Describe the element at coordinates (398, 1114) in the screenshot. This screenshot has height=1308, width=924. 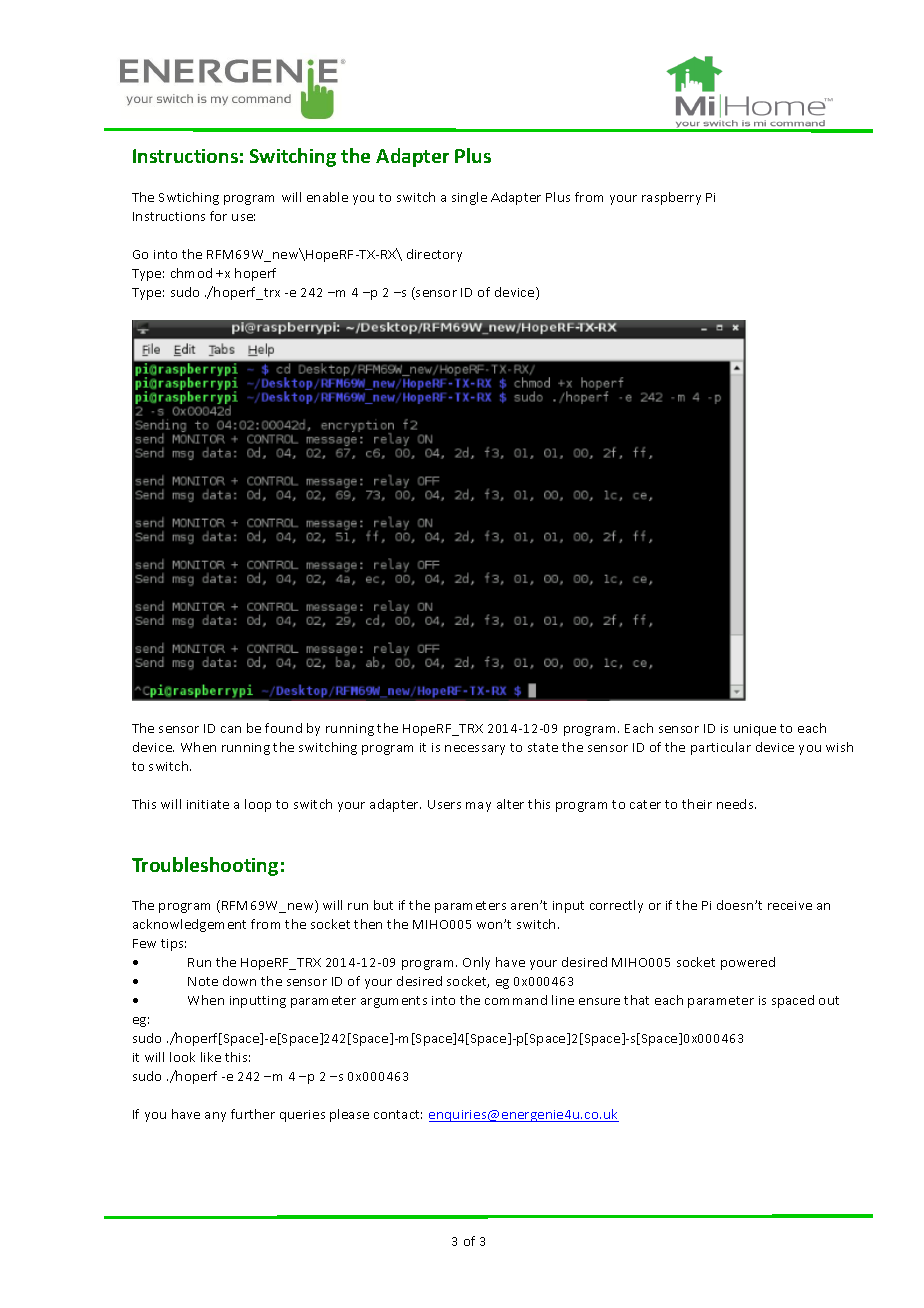
I see `contact` at that location.
